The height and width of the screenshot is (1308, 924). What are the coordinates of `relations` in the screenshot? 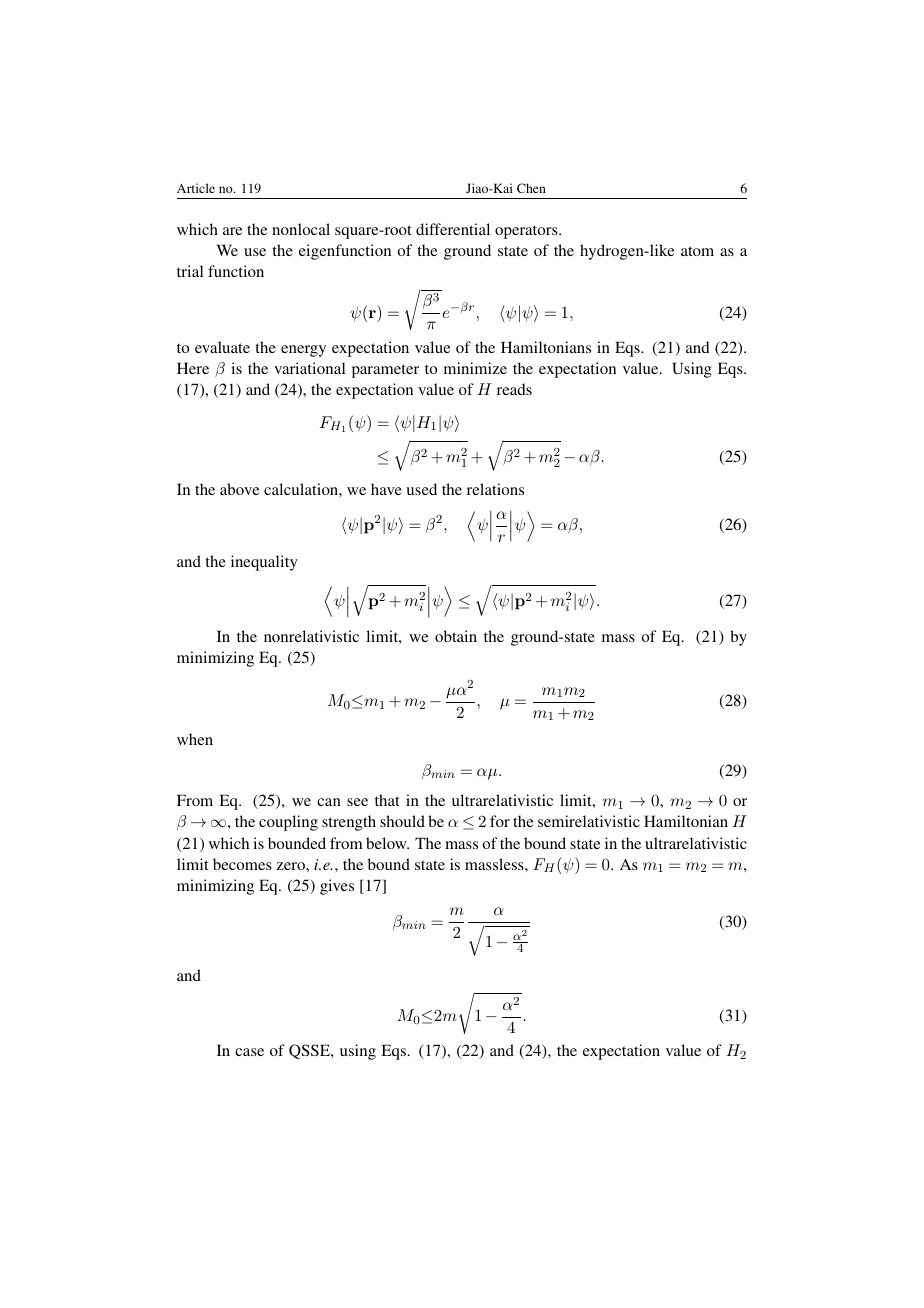 It's located at (495, 489).
